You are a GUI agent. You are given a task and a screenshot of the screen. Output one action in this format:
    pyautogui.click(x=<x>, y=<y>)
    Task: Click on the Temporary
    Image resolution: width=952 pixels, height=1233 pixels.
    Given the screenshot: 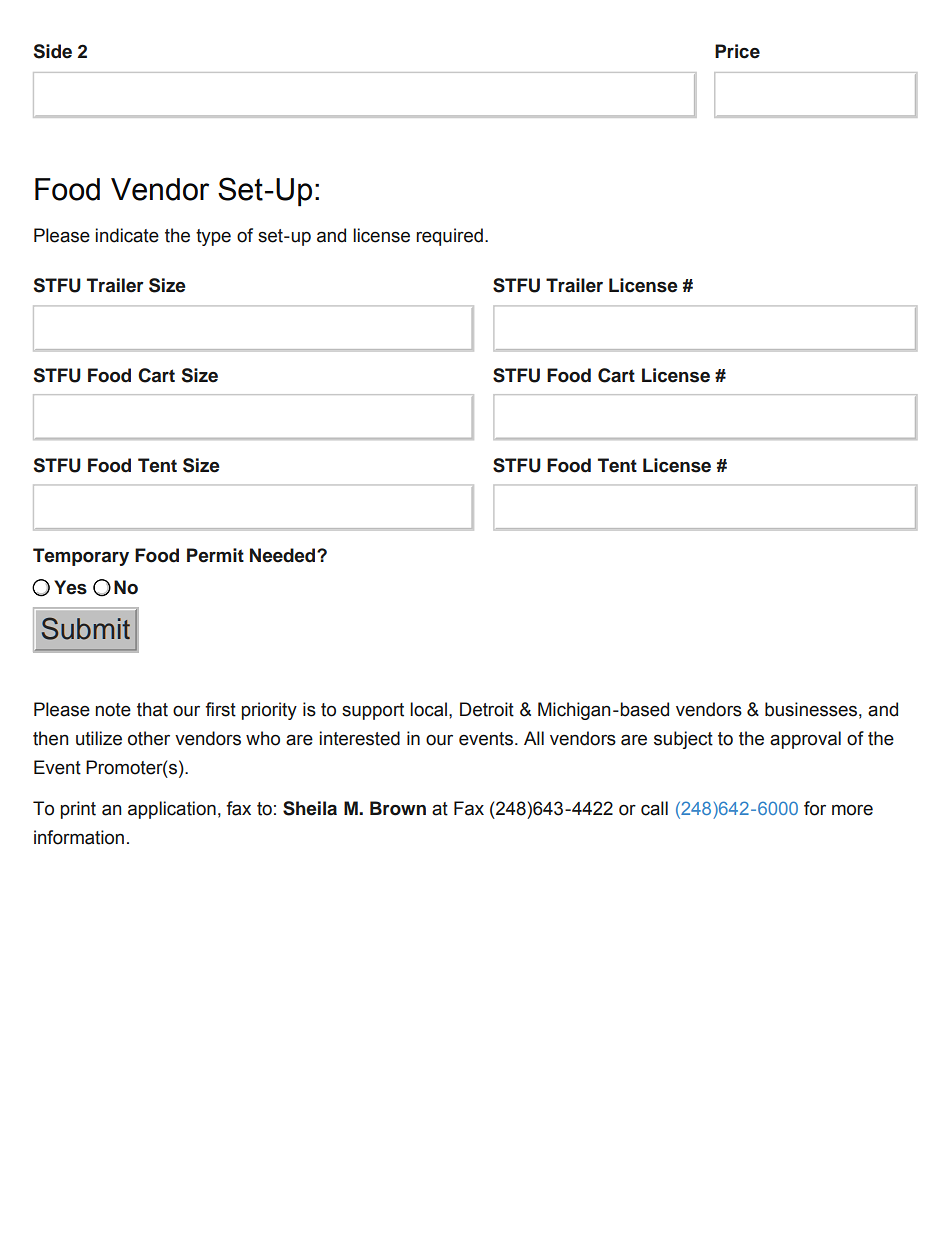 What is the action you would take?
    pyautogui.click(x=81, y=557)
